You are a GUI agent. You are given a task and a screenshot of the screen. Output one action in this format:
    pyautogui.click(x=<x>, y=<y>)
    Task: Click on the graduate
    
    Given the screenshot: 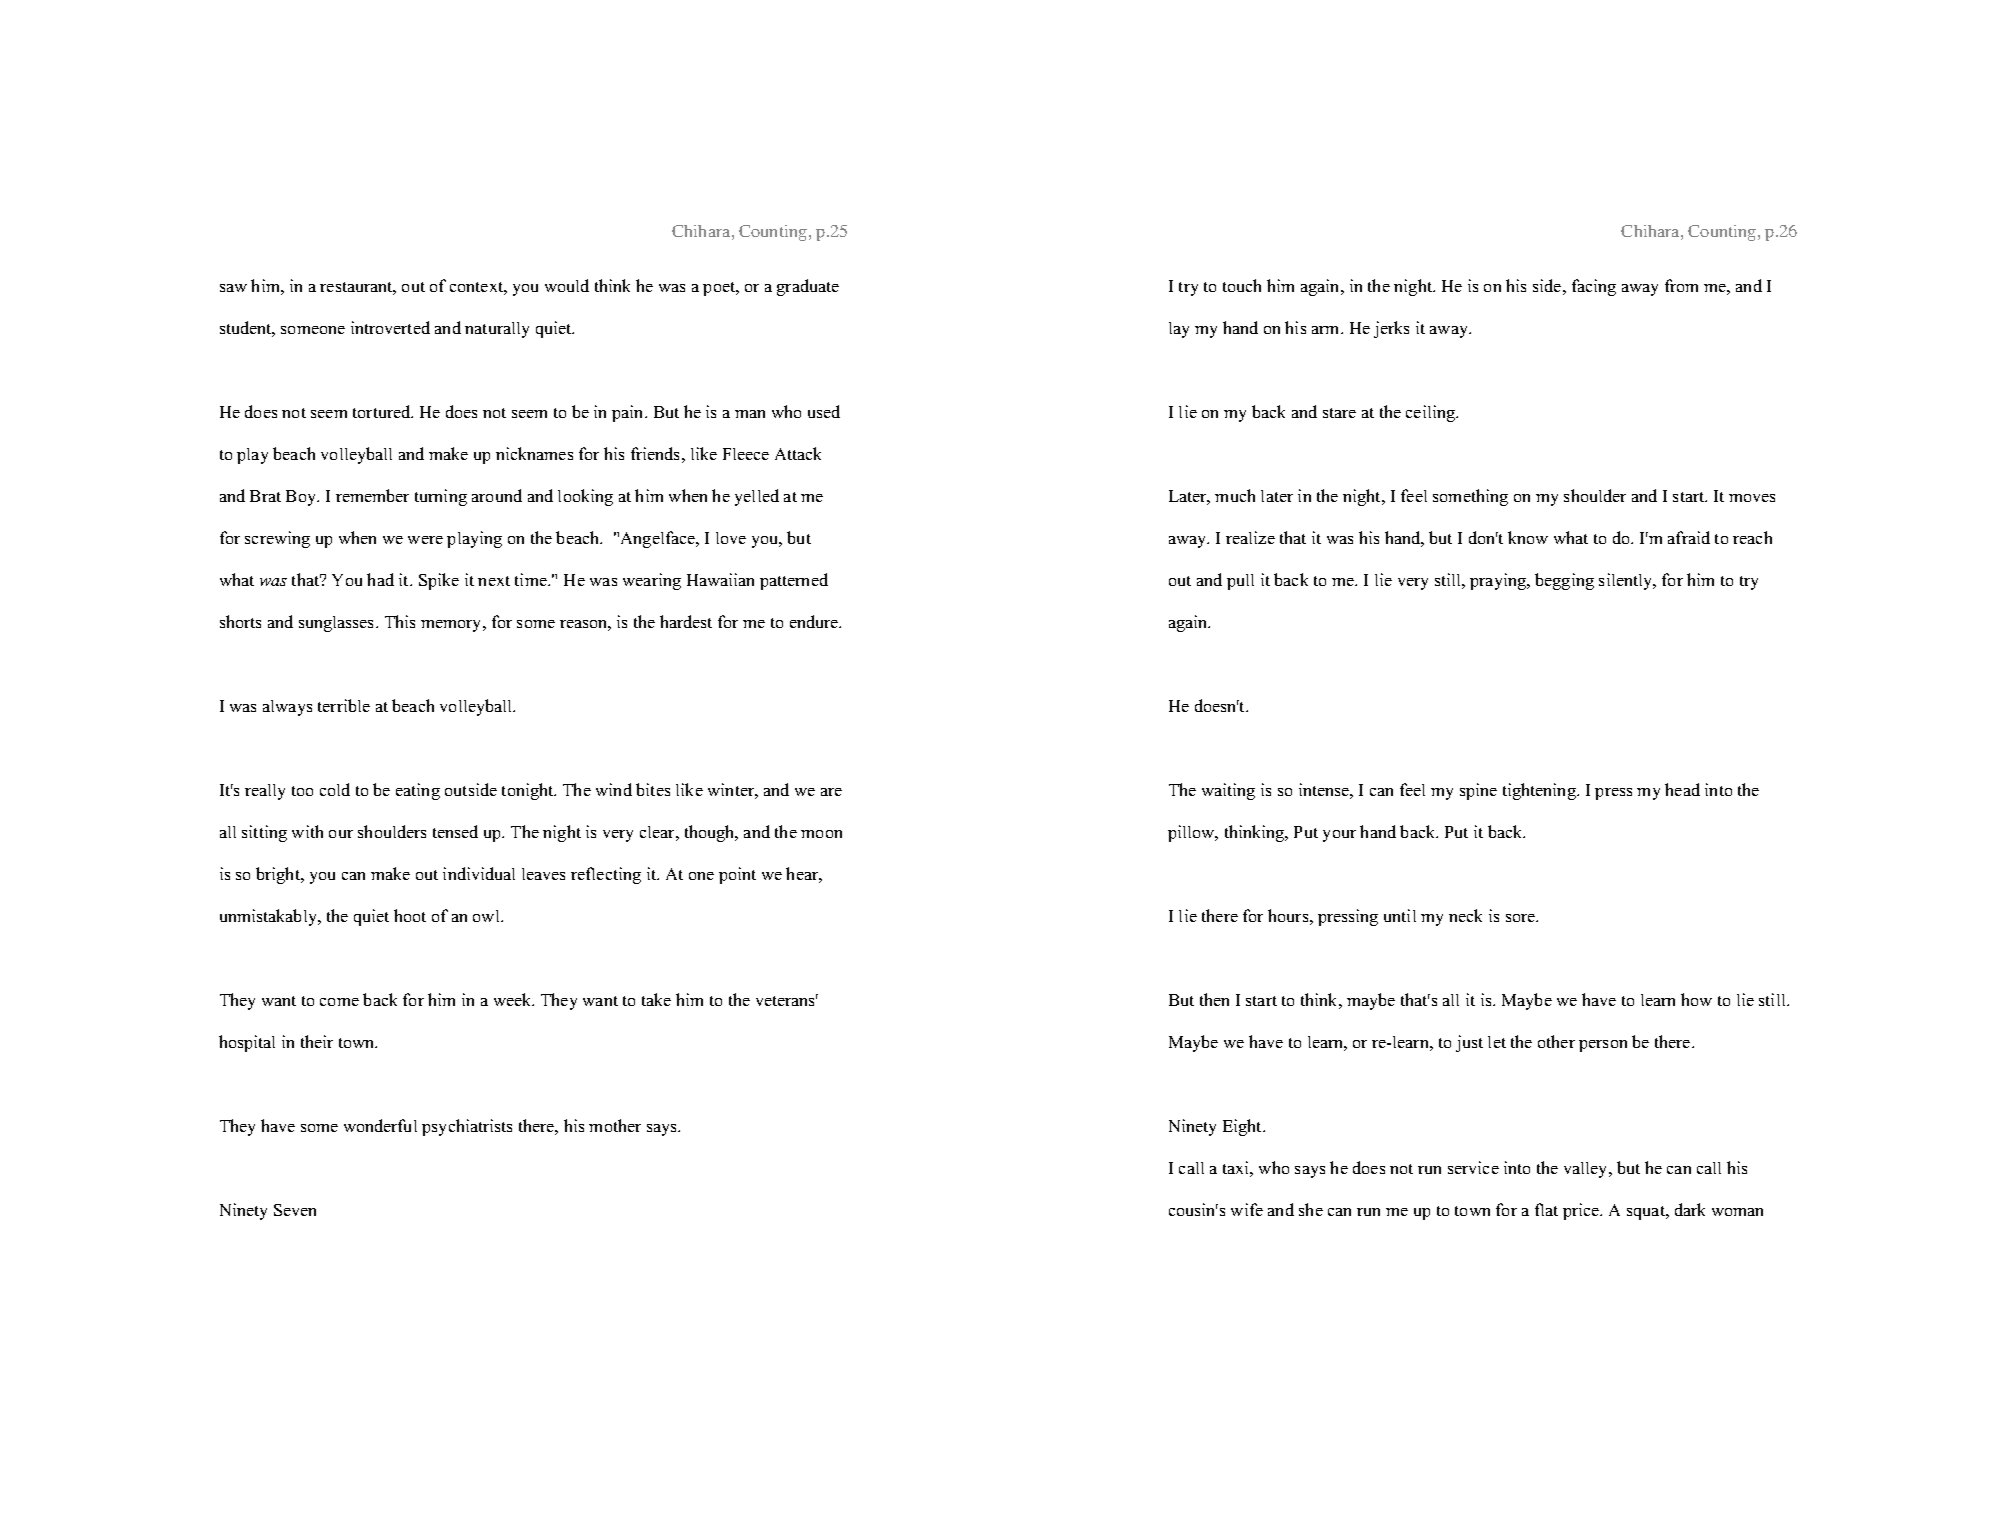 What is the action you would take?
    pyautogui.click(x=808, y=287)
